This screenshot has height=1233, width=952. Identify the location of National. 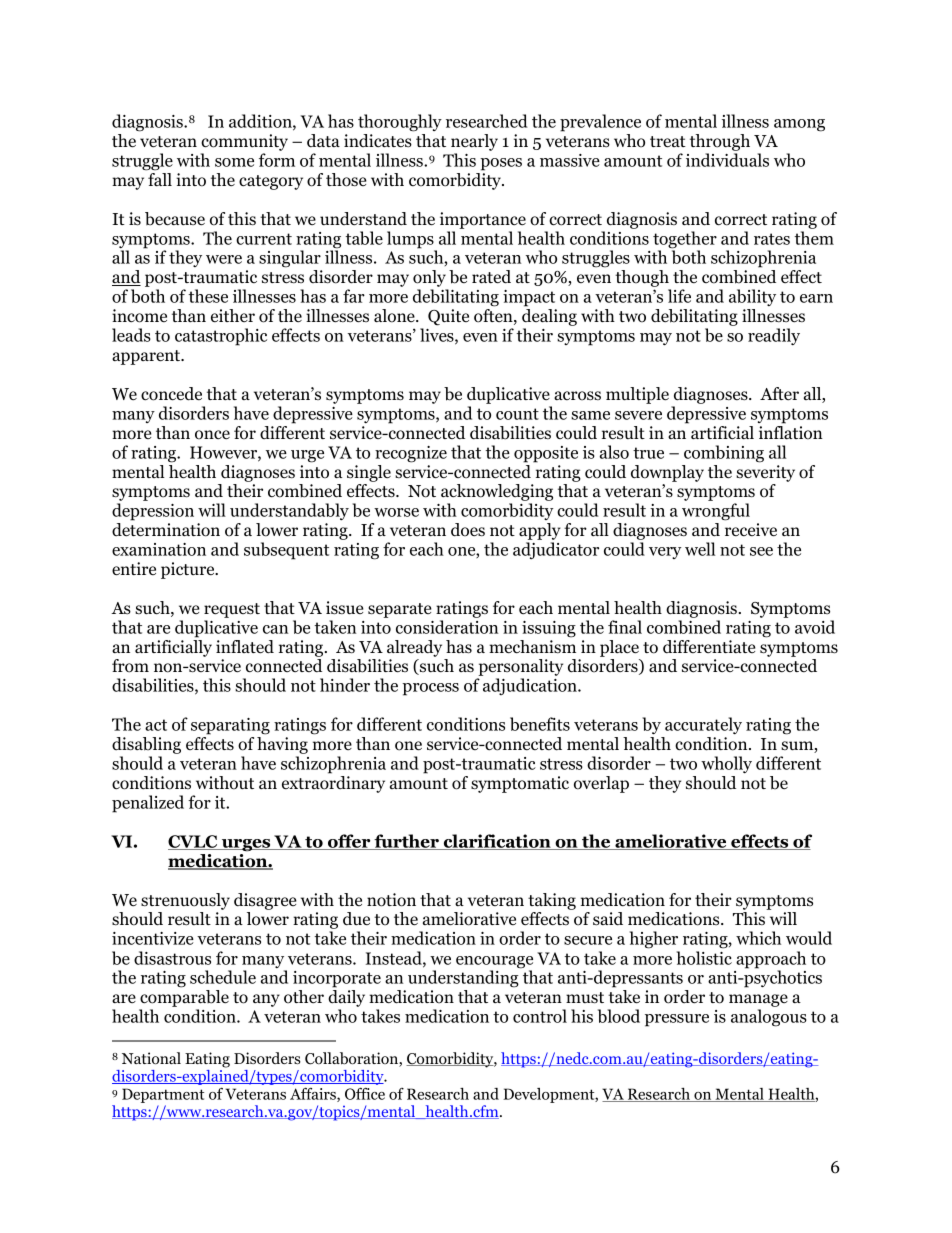
(151, 1058).
